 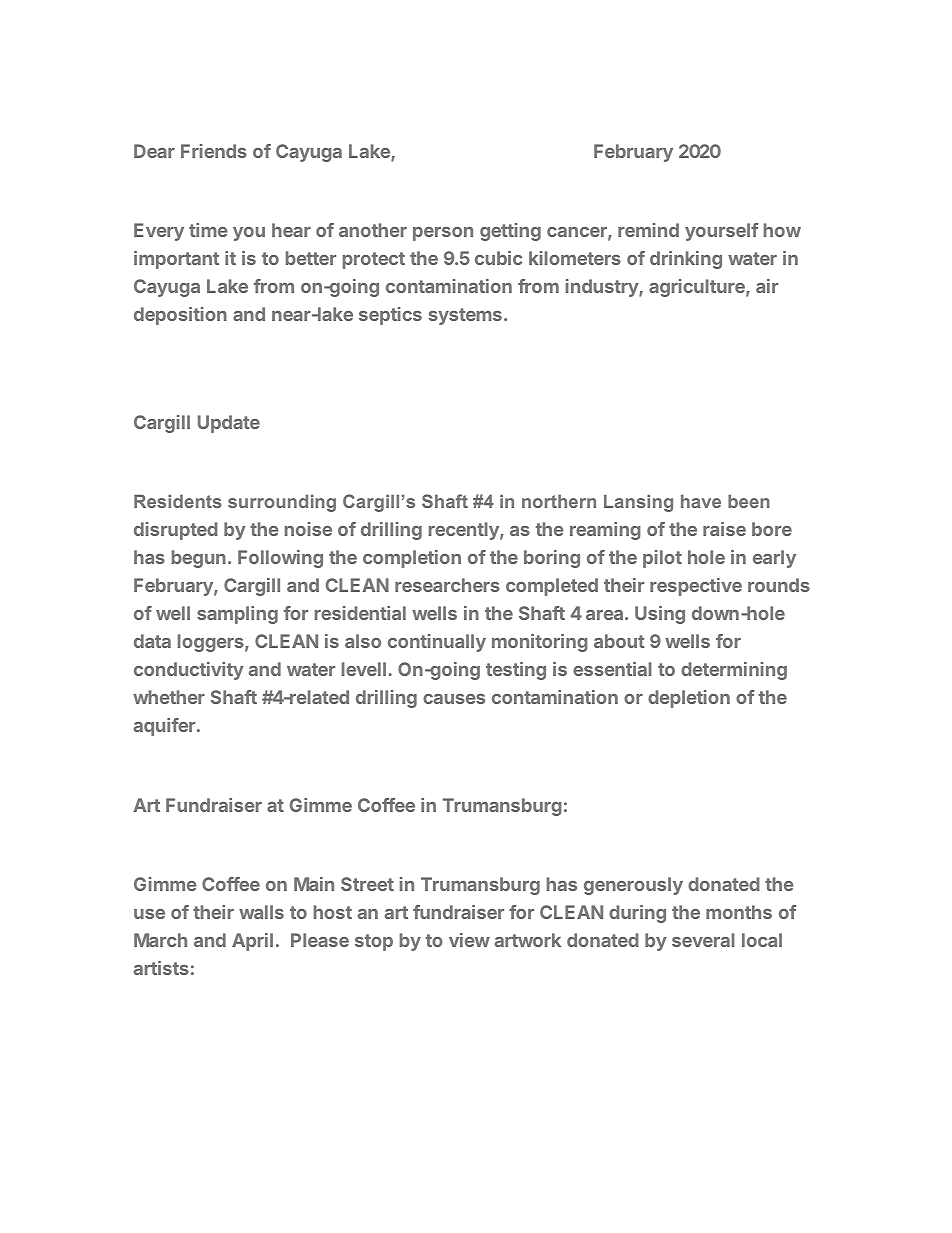 I want to click on researchers, so click(x=447, y=585).
